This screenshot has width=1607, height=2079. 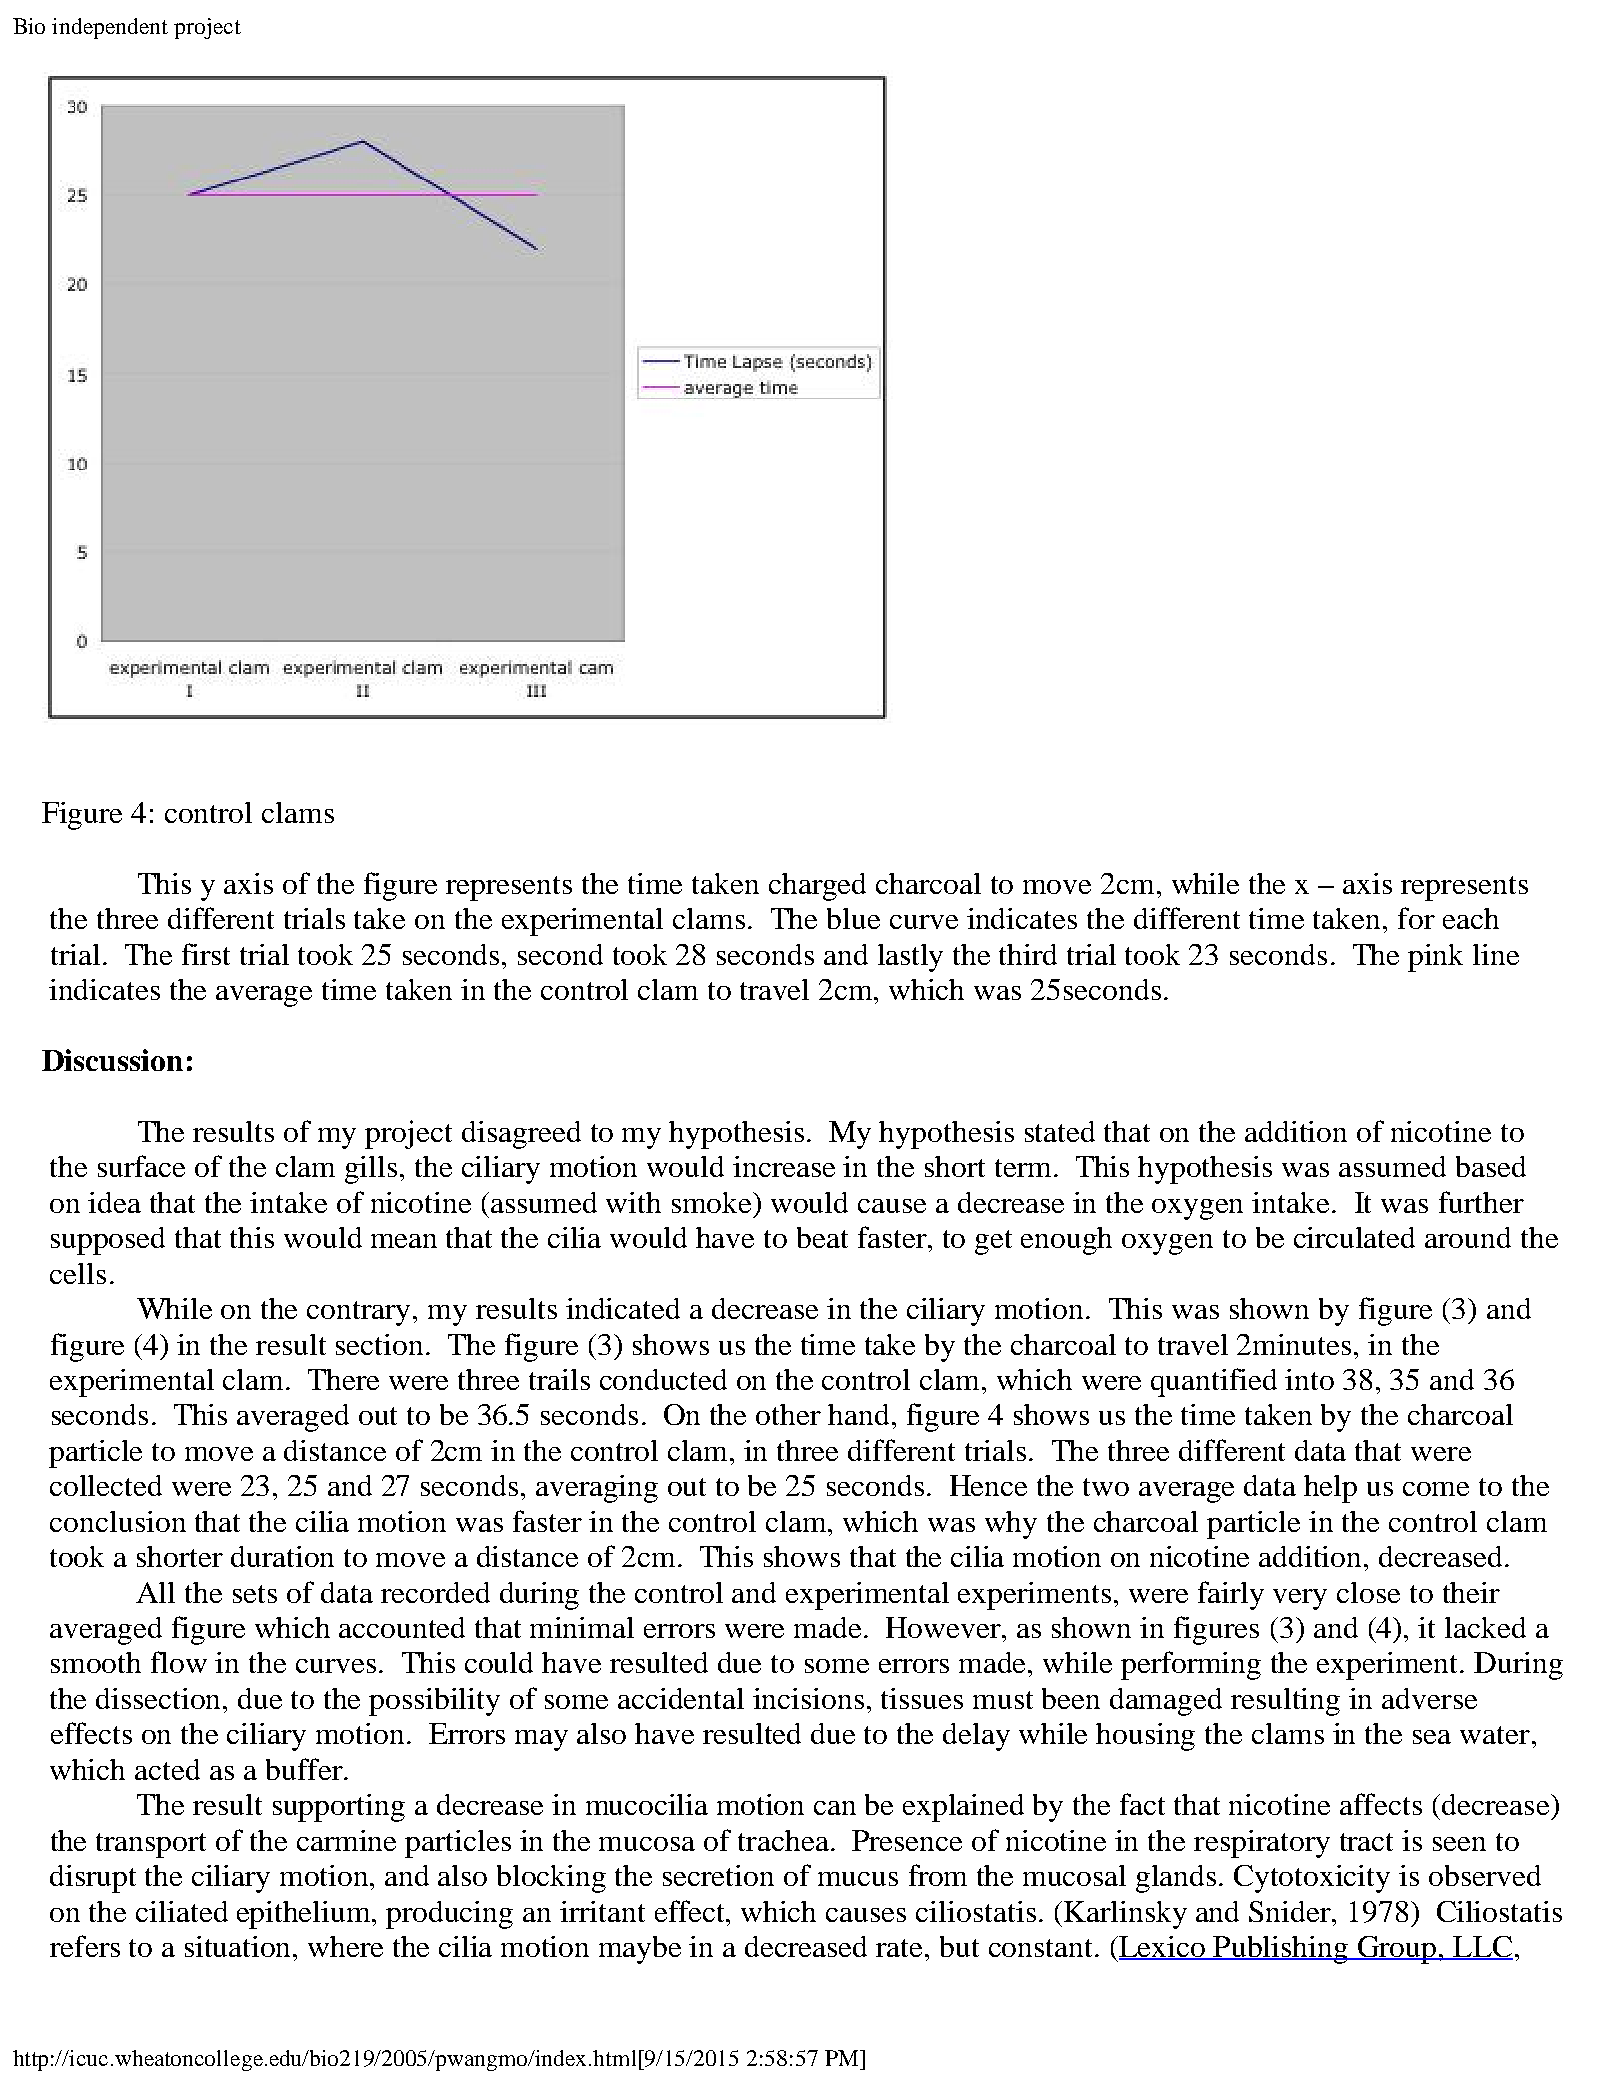 I want to click on help, so click(x=1330, y=1489).
